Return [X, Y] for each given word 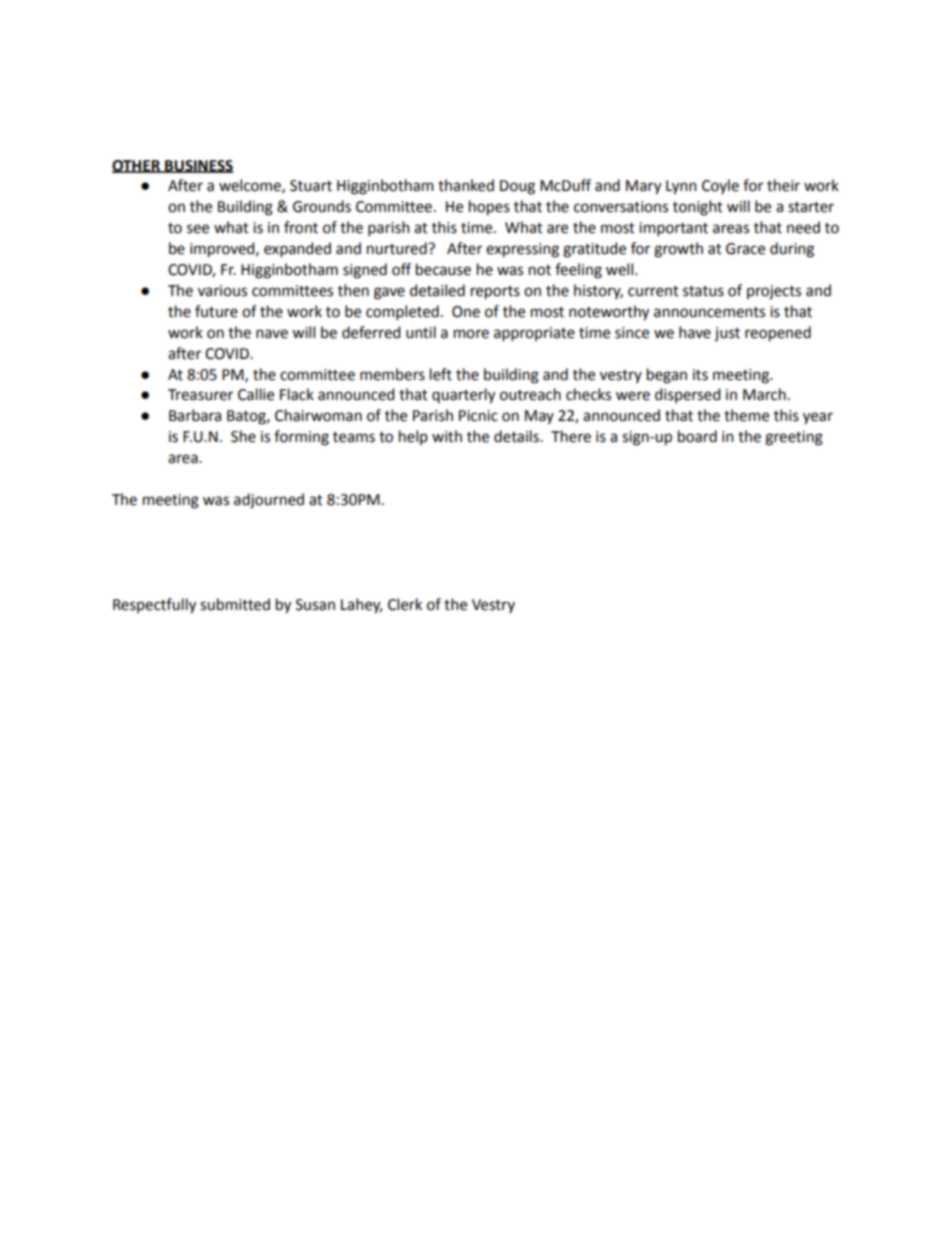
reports [495, 293]
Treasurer [200, 395]
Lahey [361, 606]
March [764, 394]
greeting [794, 438]
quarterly [463, 396]
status [703, 291]
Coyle [720, 186]
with [447, 436]
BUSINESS [198, 166]
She [243, 436]
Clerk [405, 604]
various [222, 291]
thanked [466, 185]
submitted [235, 604]
